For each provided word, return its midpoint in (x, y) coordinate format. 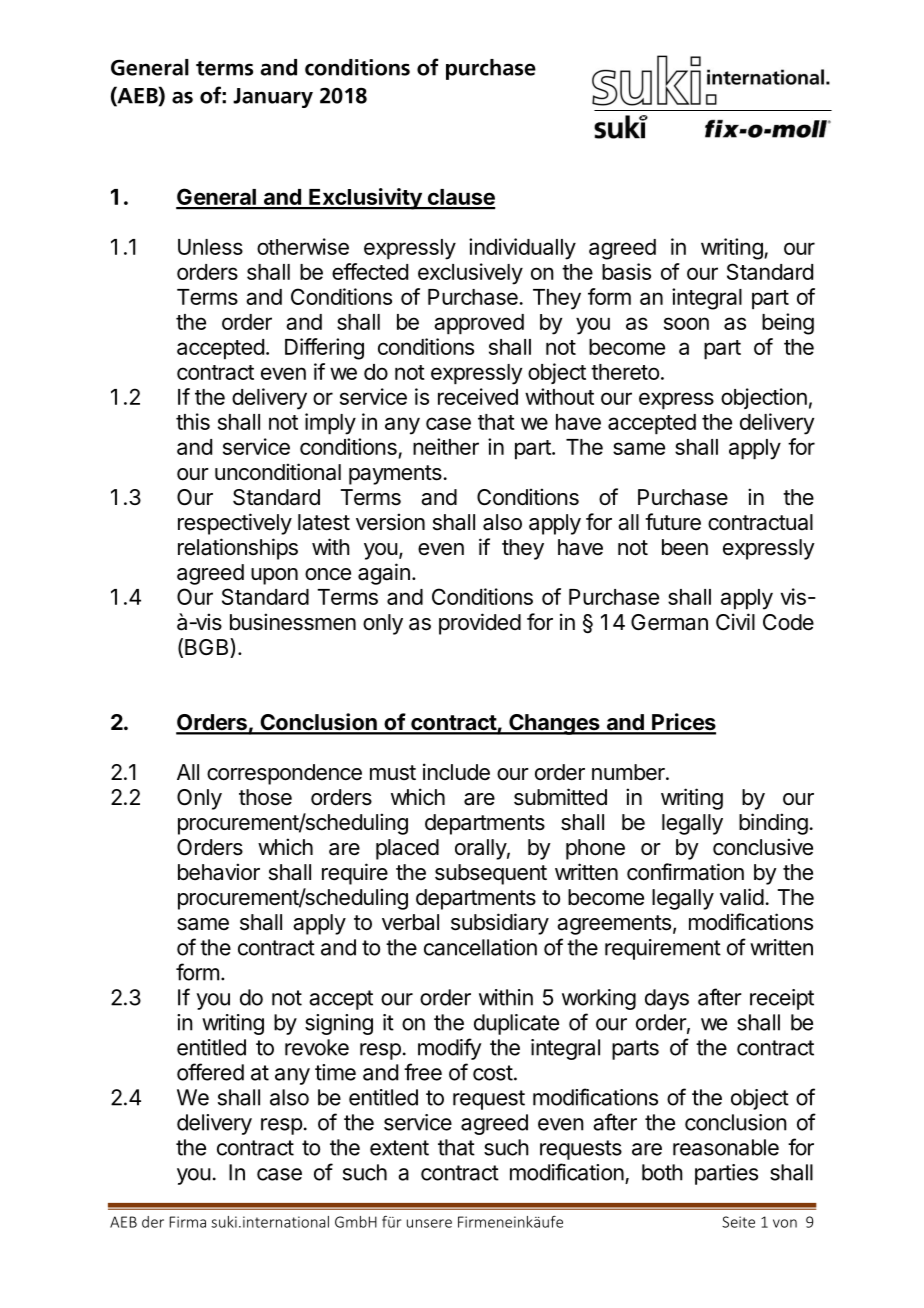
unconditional (278, 472)
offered (210, 1072)
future (673, 521)
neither (446, 446)
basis (626, 271)
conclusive (763, 847)
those (265, 797)
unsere (429, 1223)
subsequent (491, 874)
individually (522, 249)
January (273, 98)
